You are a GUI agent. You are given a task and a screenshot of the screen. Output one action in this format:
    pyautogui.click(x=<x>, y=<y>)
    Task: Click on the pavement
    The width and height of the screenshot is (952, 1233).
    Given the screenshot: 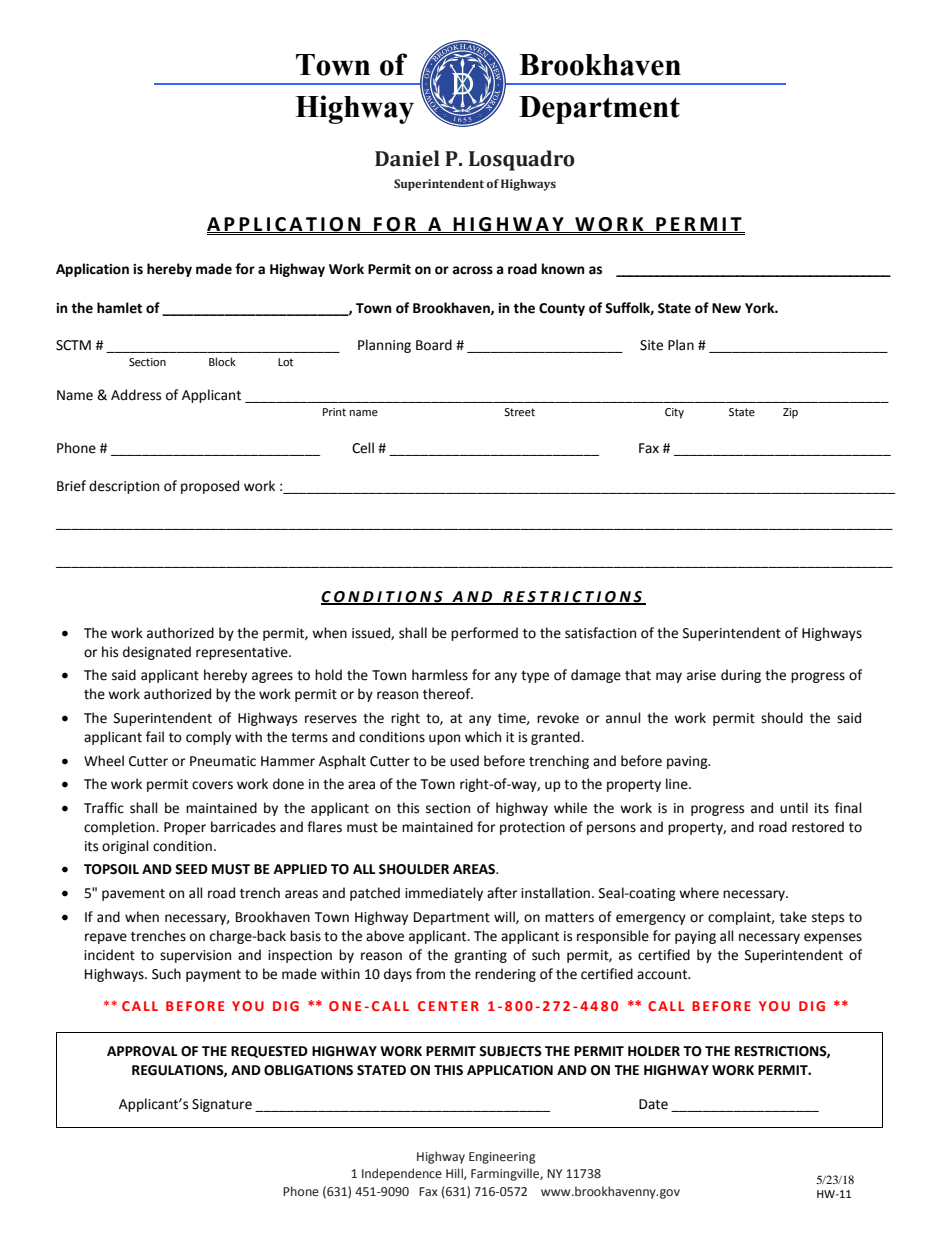 What is the action you would take?
    pyautogui.click(x=133, y=895)
